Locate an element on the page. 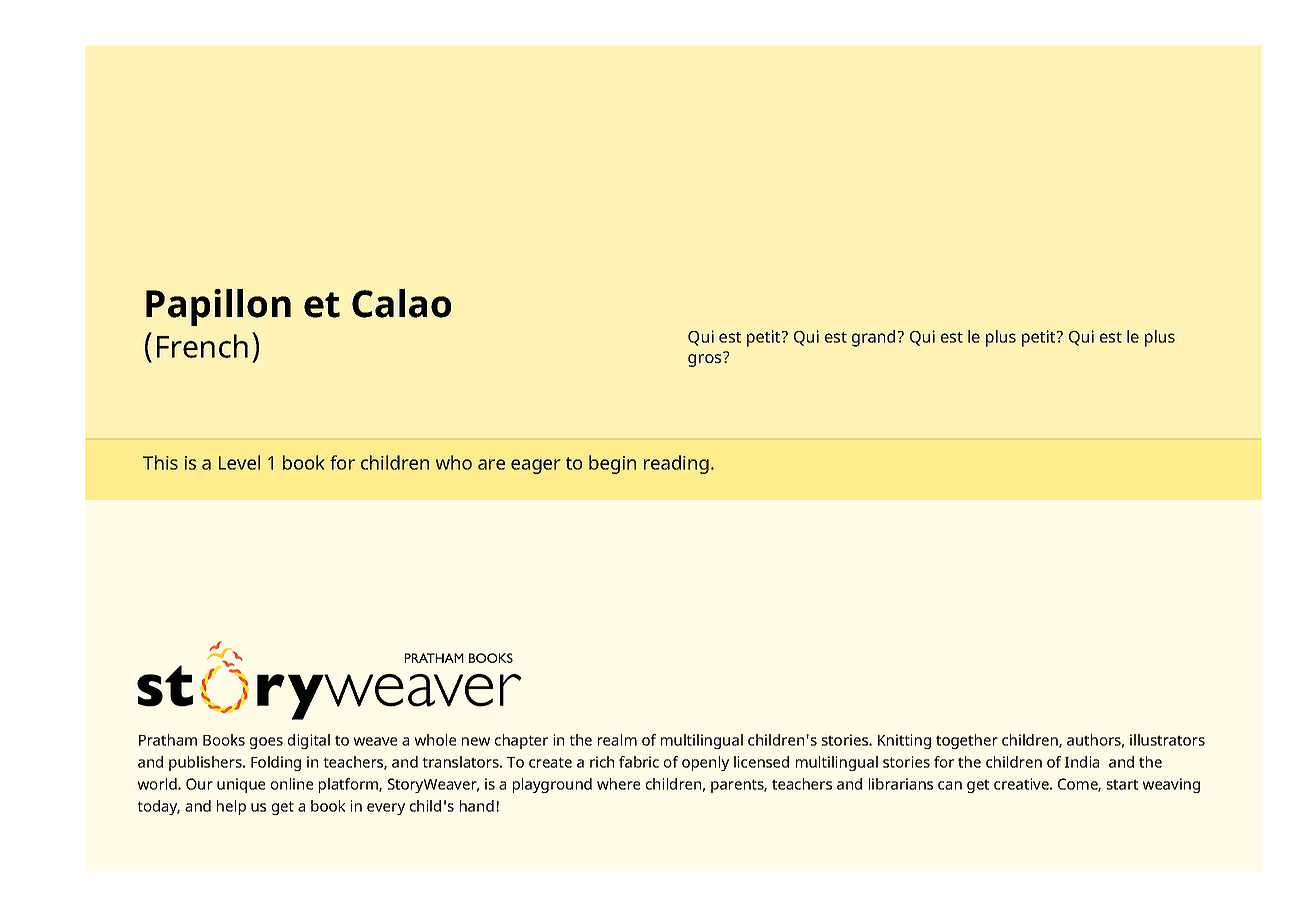  reading is located at coordinates (676, 464).
